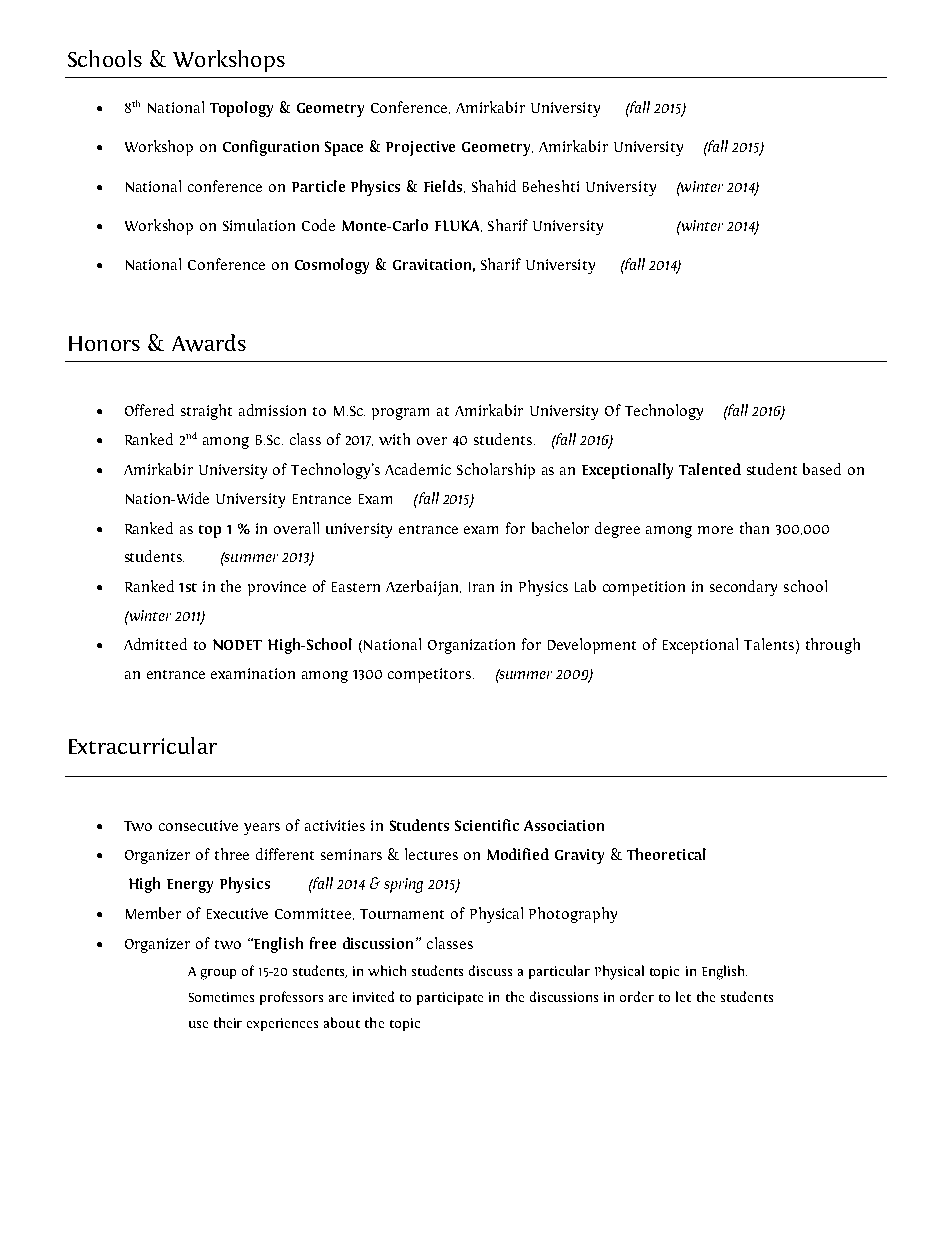 This screenshot has width=952, height=1233. I want to click on participate, so click(450, 998).
